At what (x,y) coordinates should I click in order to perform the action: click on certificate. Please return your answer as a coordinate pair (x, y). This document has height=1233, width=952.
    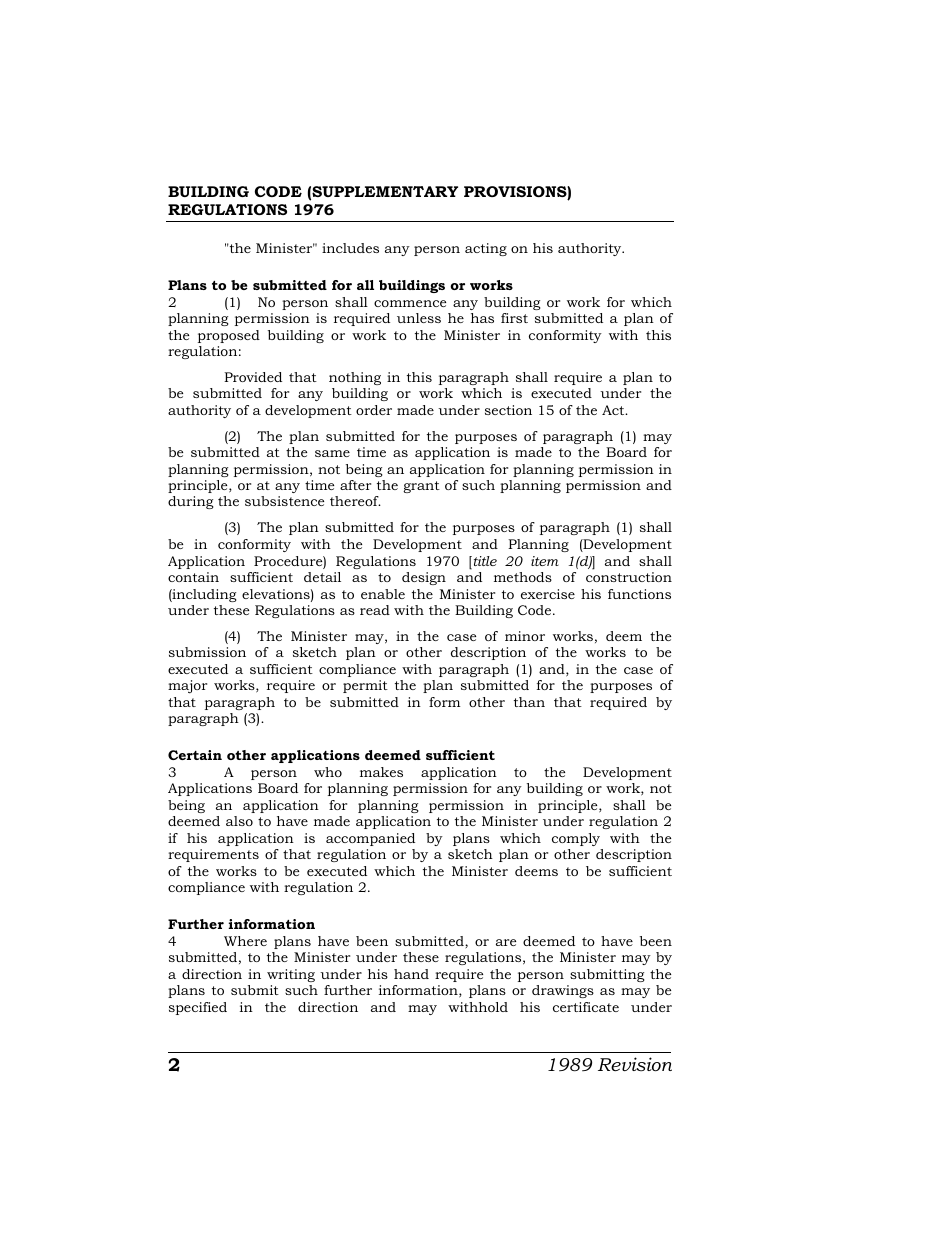
    Looking at the image, I should click on (586, 1007).
